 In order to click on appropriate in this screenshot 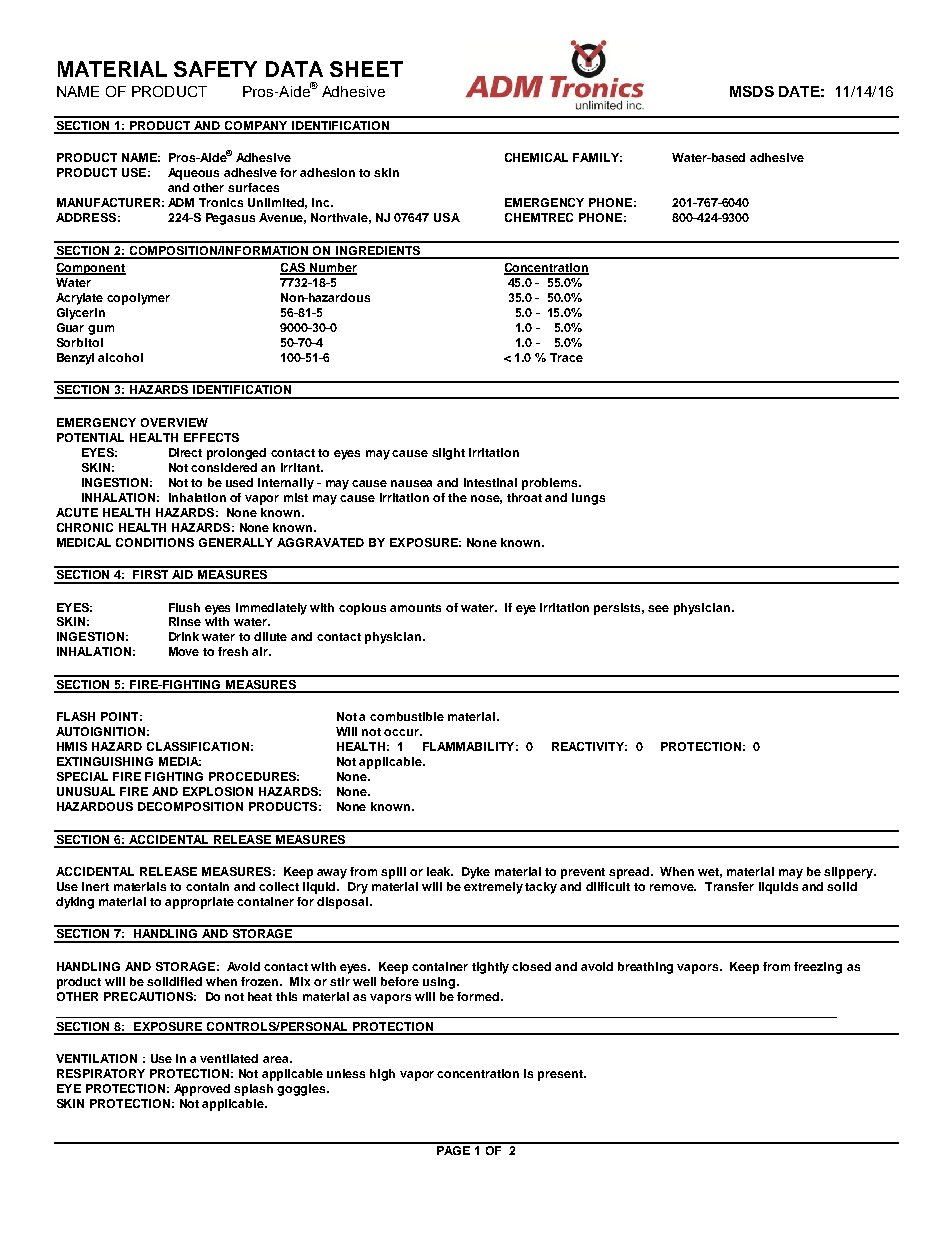, I will do `click(199, 903)`.
